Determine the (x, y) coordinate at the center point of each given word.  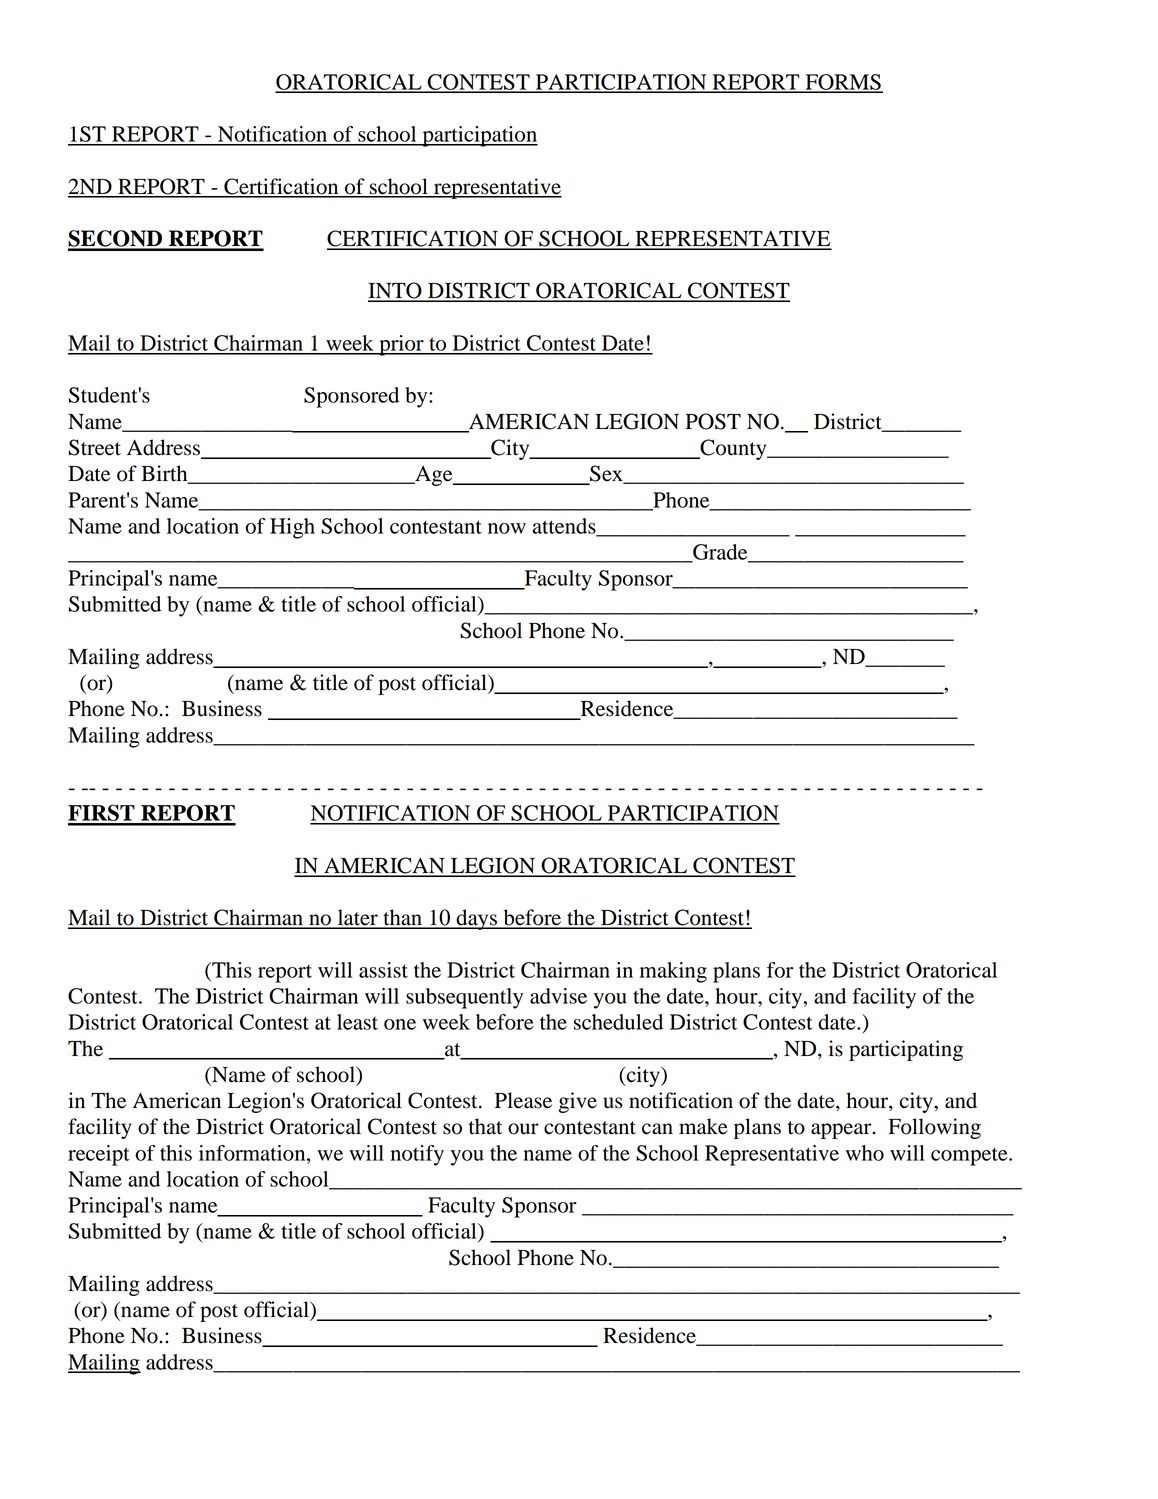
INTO (396, 291)
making (673, 972)
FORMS (843, 83)
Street (95, 447)
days (476, 919)
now (507, 528)
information (253, 1153)
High (292, 528)
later (357, 918)
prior (401, 345)
